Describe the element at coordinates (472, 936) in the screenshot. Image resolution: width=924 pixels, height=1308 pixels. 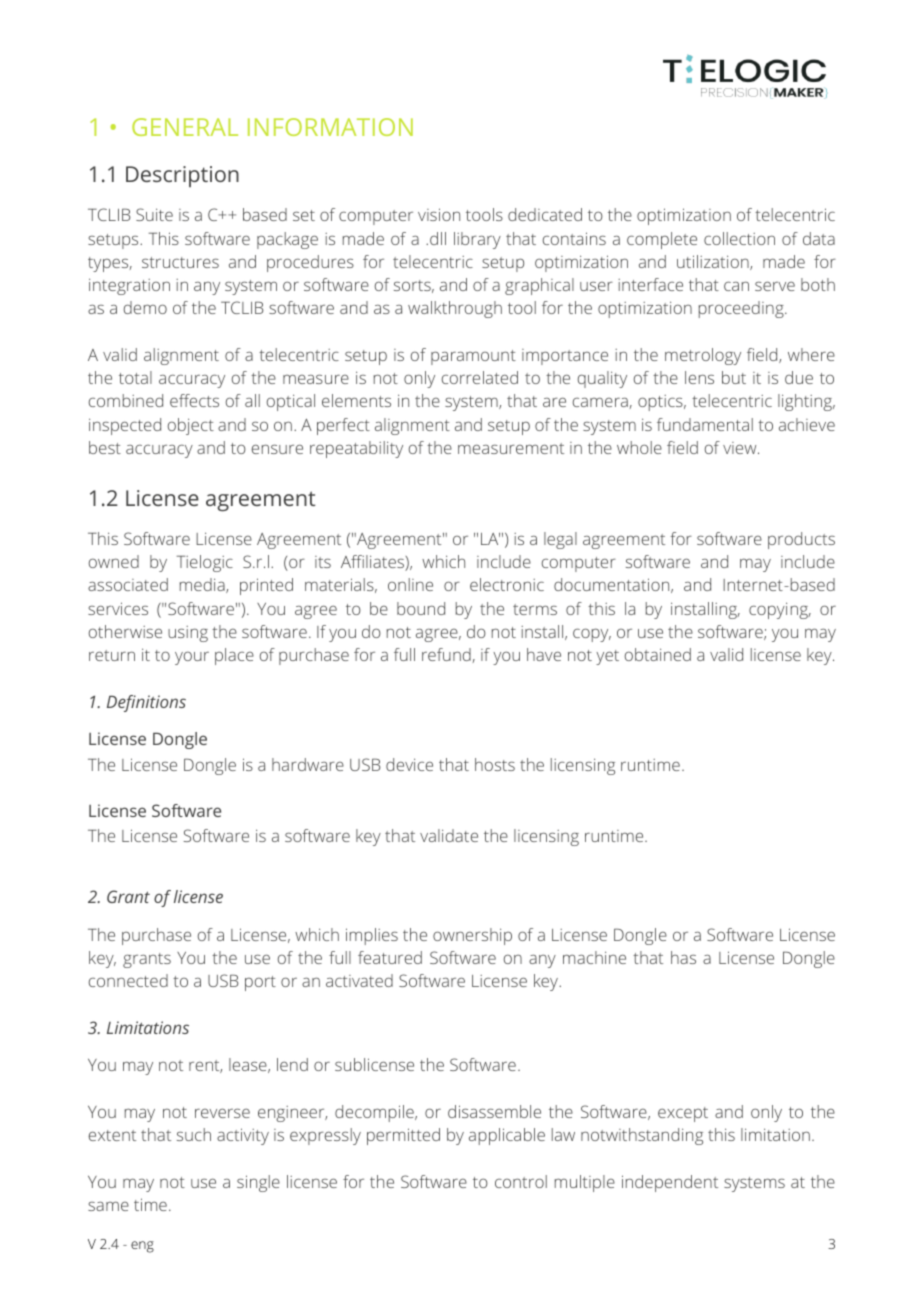
I see `ownership` at that location.
